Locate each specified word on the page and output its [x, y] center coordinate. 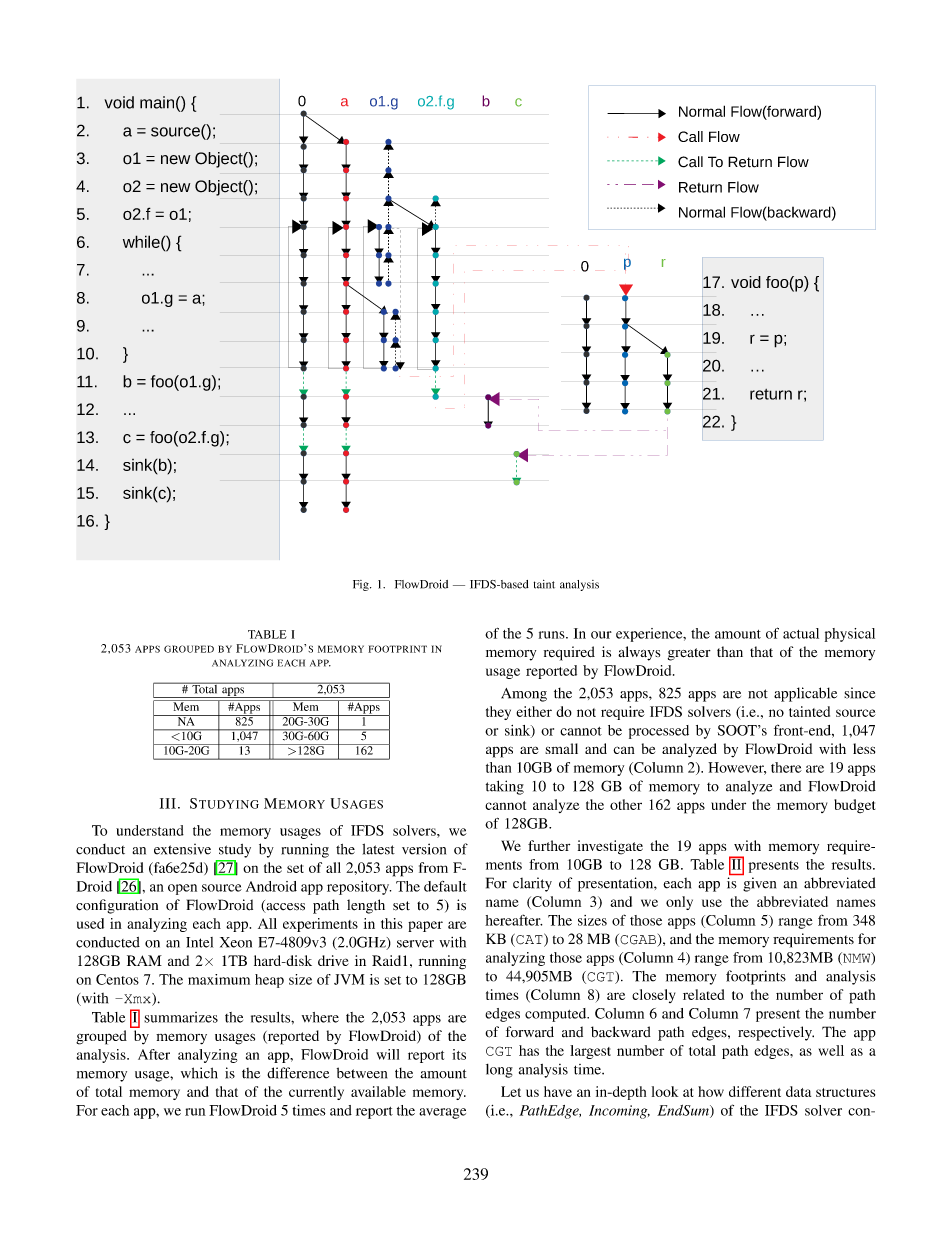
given [759, 884]
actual [801, 633]
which [199, 1073]
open [182, 889]
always [639, 653]
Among [524, 695]
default [445, 886]
